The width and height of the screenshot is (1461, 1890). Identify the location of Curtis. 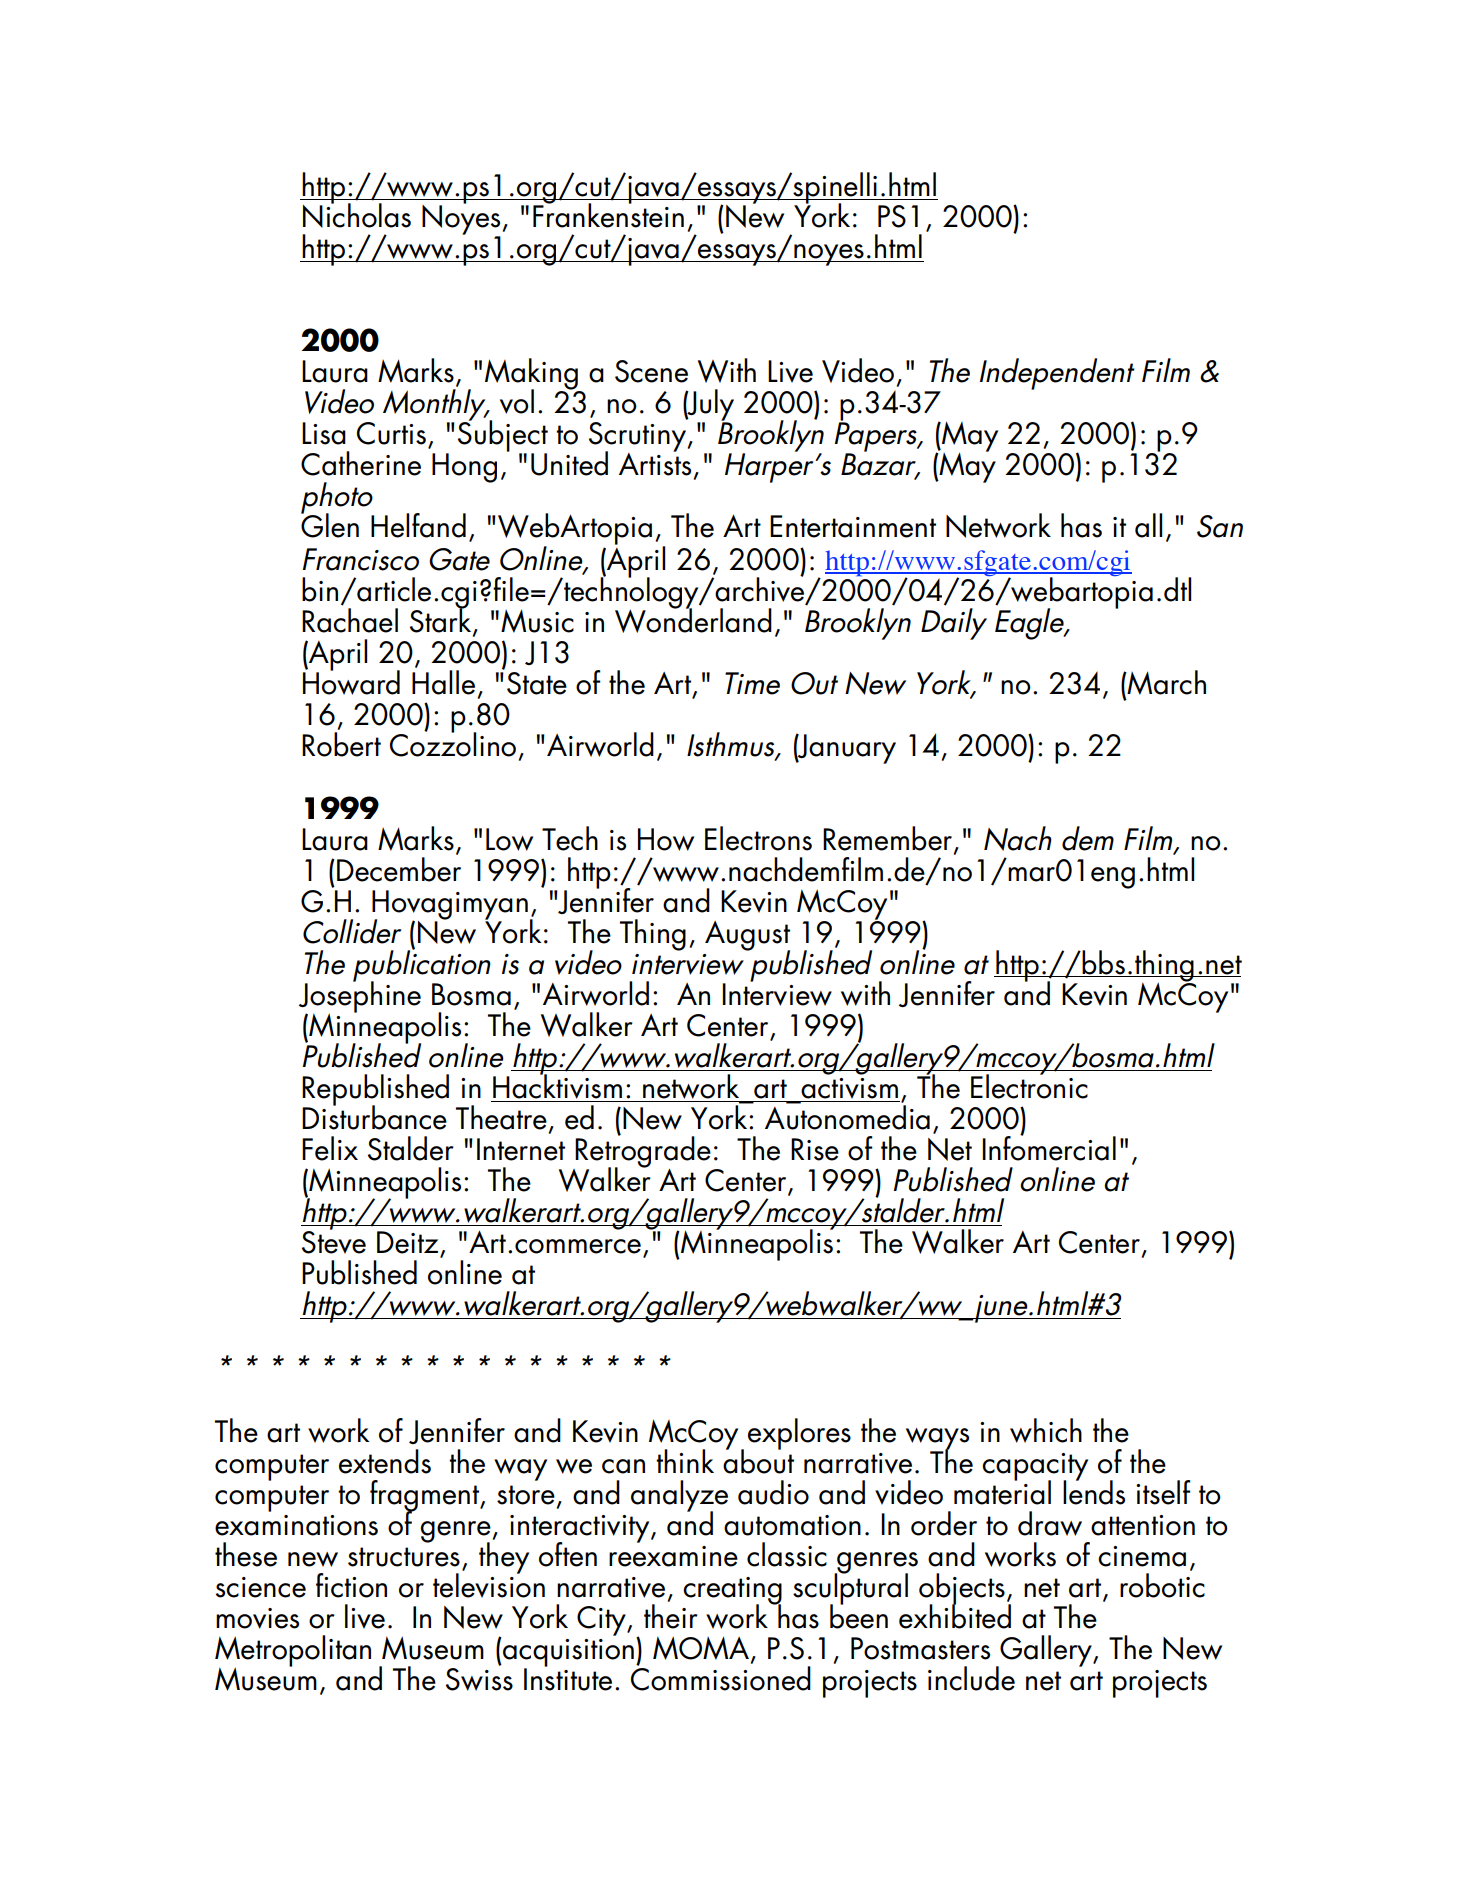
(391, 433).
